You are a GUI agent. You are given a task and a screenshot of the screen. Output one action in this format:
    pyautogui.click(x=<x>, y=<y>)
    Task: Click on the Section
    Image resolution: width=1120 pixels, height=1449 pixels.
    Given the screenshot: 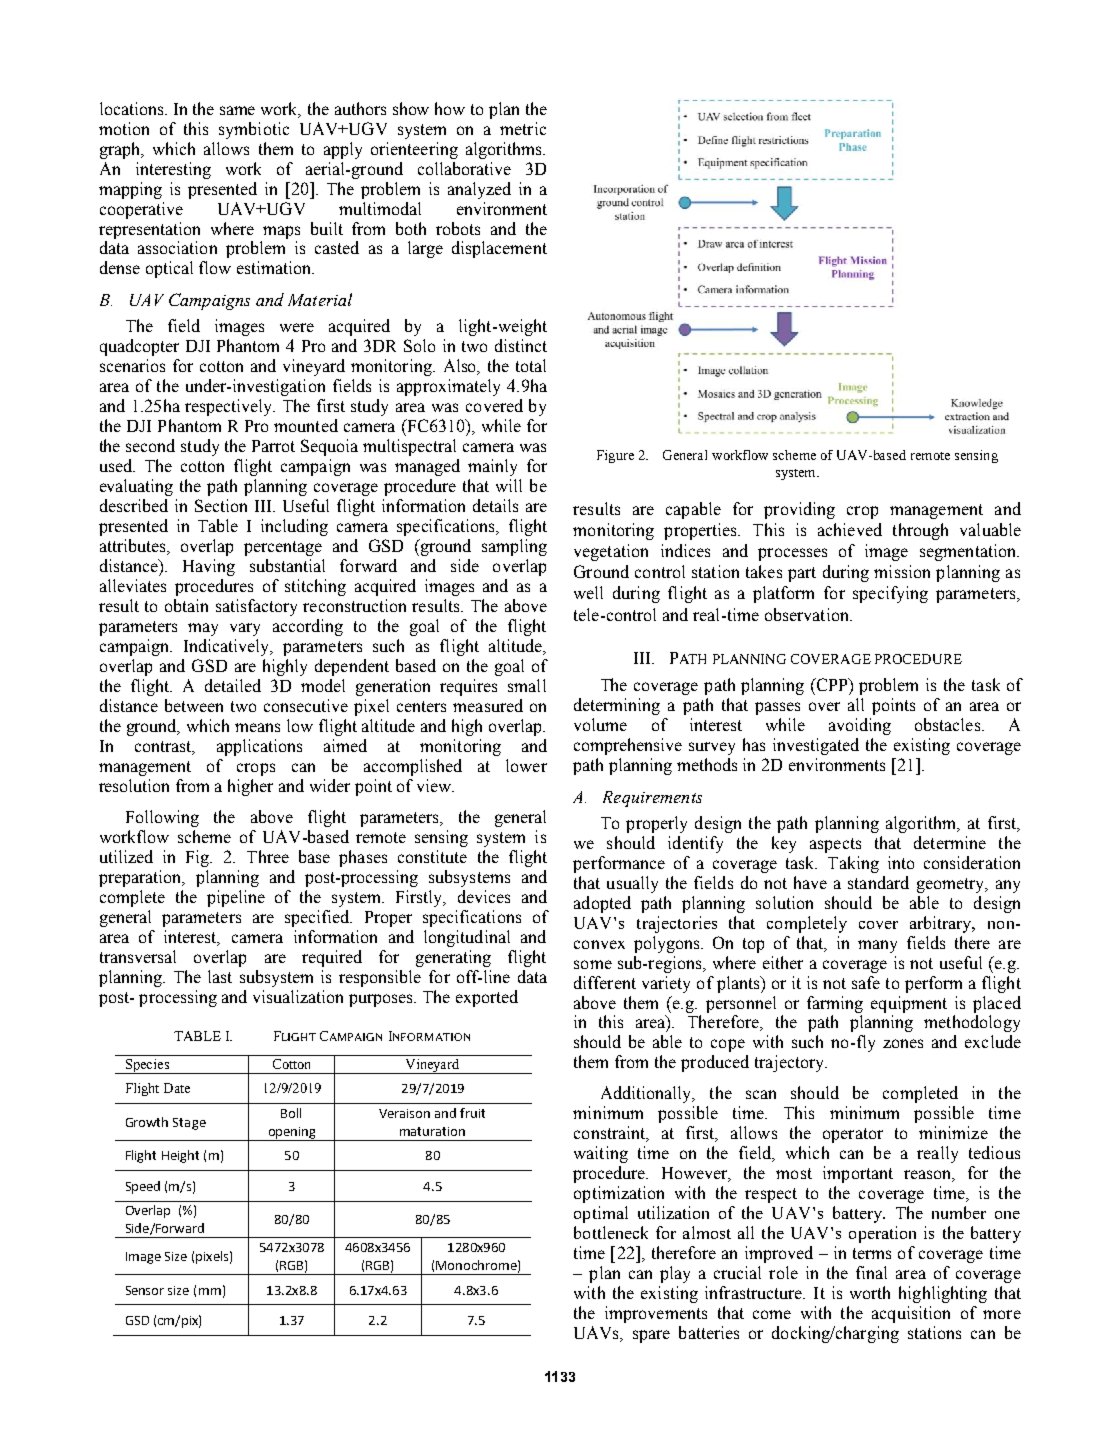 What is the action you would take?
    pyautogui.click(x=221, y=505)
